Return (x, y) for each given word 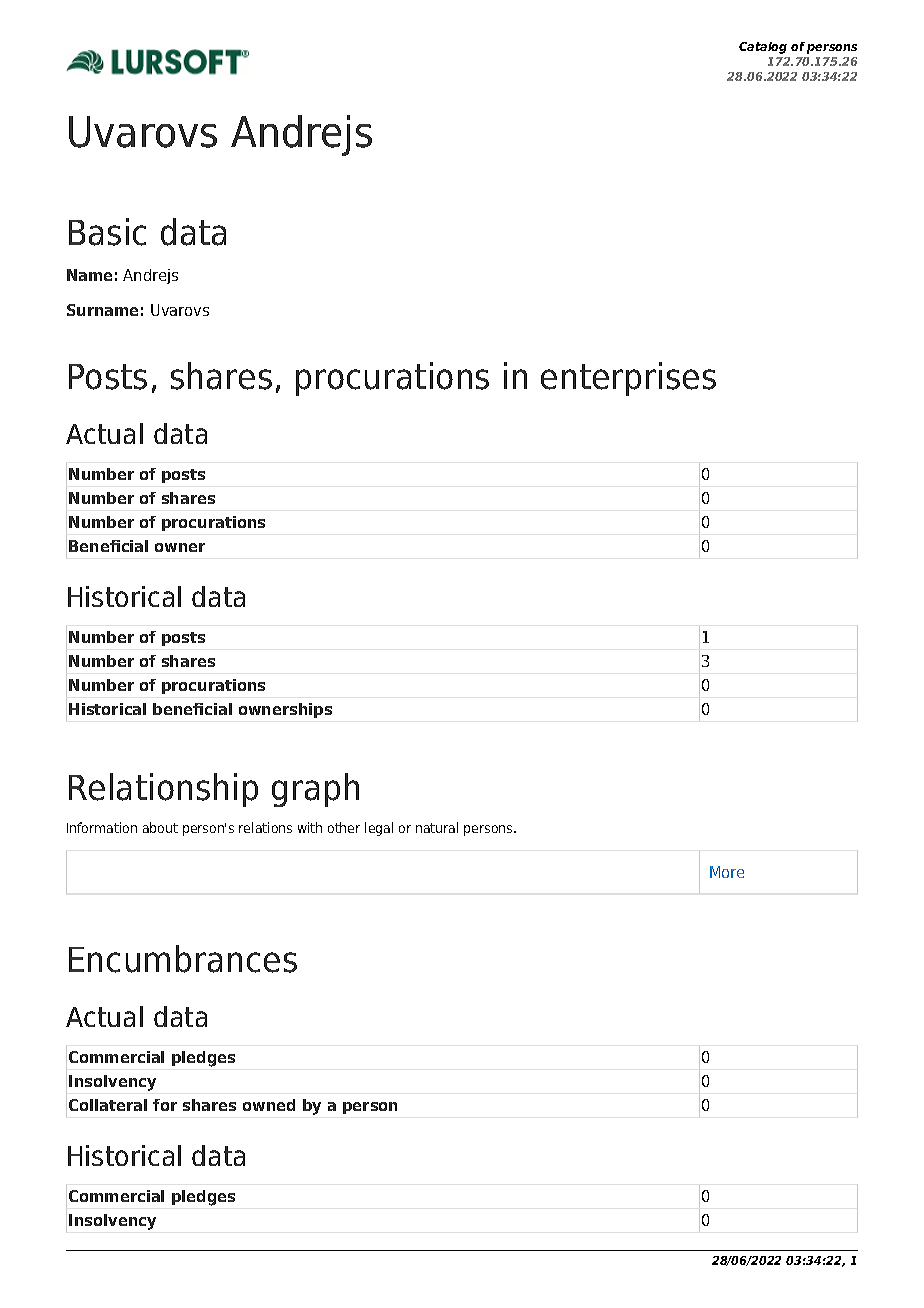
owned (269, 1105)
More (727, 872)
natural (437, 827)
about (160, 827)
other (344, 827)
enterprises (628, 379)
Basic (107, 232)
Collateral (108, 1105)
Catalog (763, 48)
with (310, 827)
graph (315, 790)
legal (379, 829)
